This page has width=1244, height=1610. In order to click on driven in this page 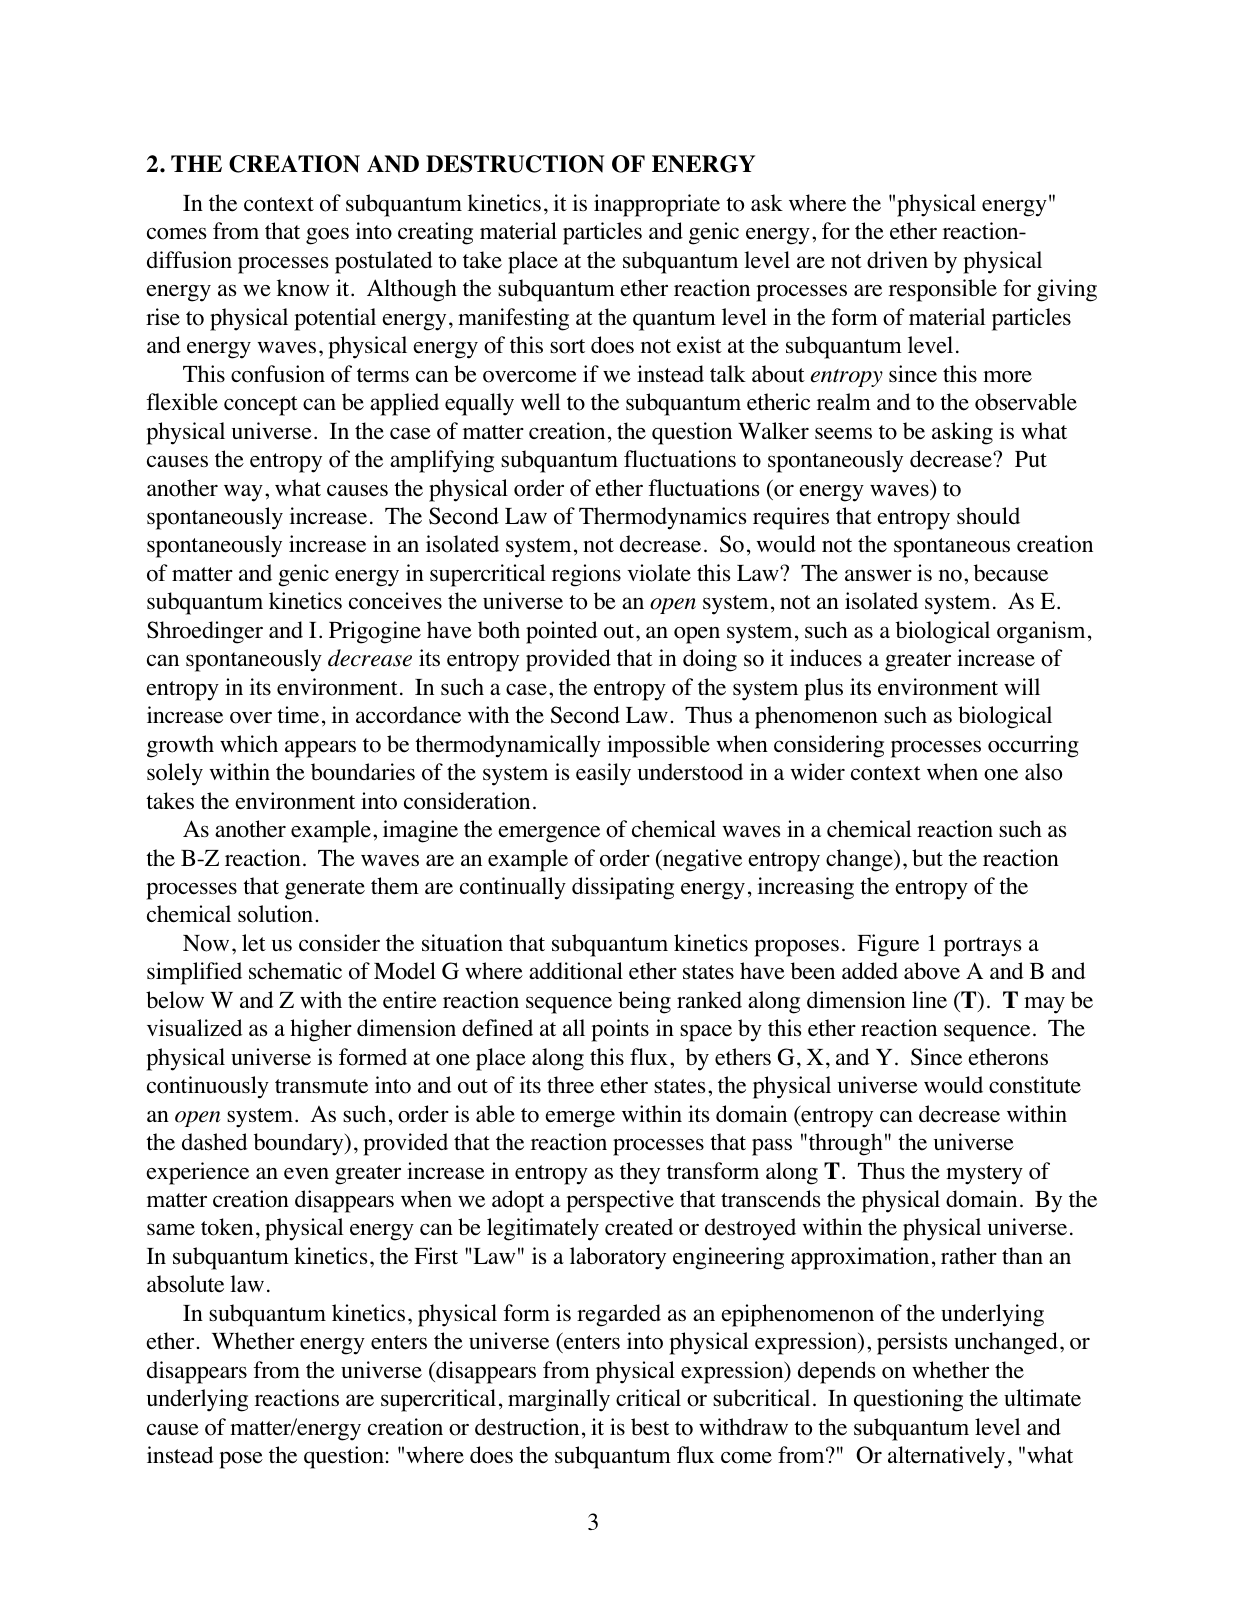, I will do `click(897, 260)`.
